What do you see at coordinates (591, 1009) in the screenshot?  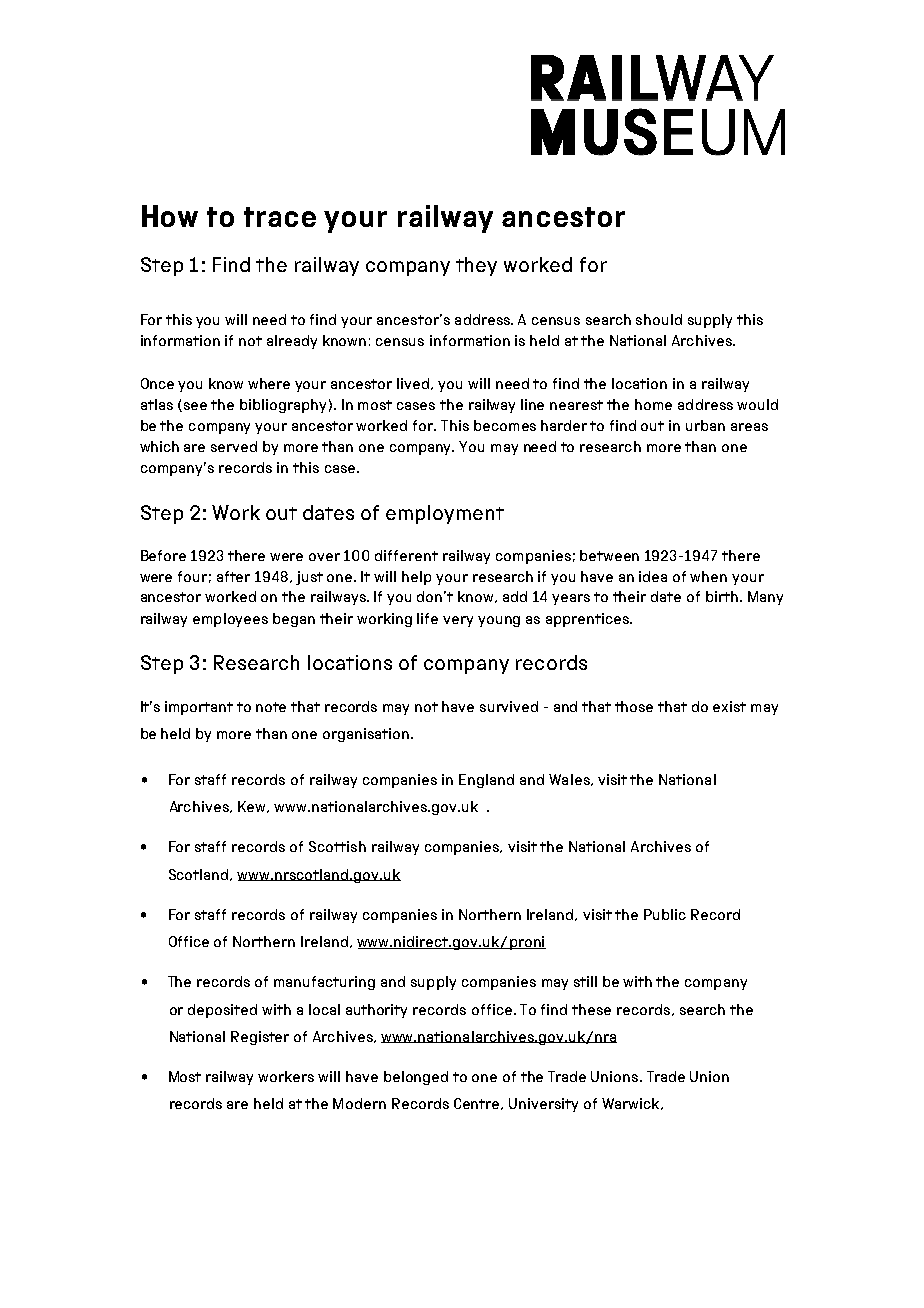 I see `these` at bounding box center [591, 1009].
